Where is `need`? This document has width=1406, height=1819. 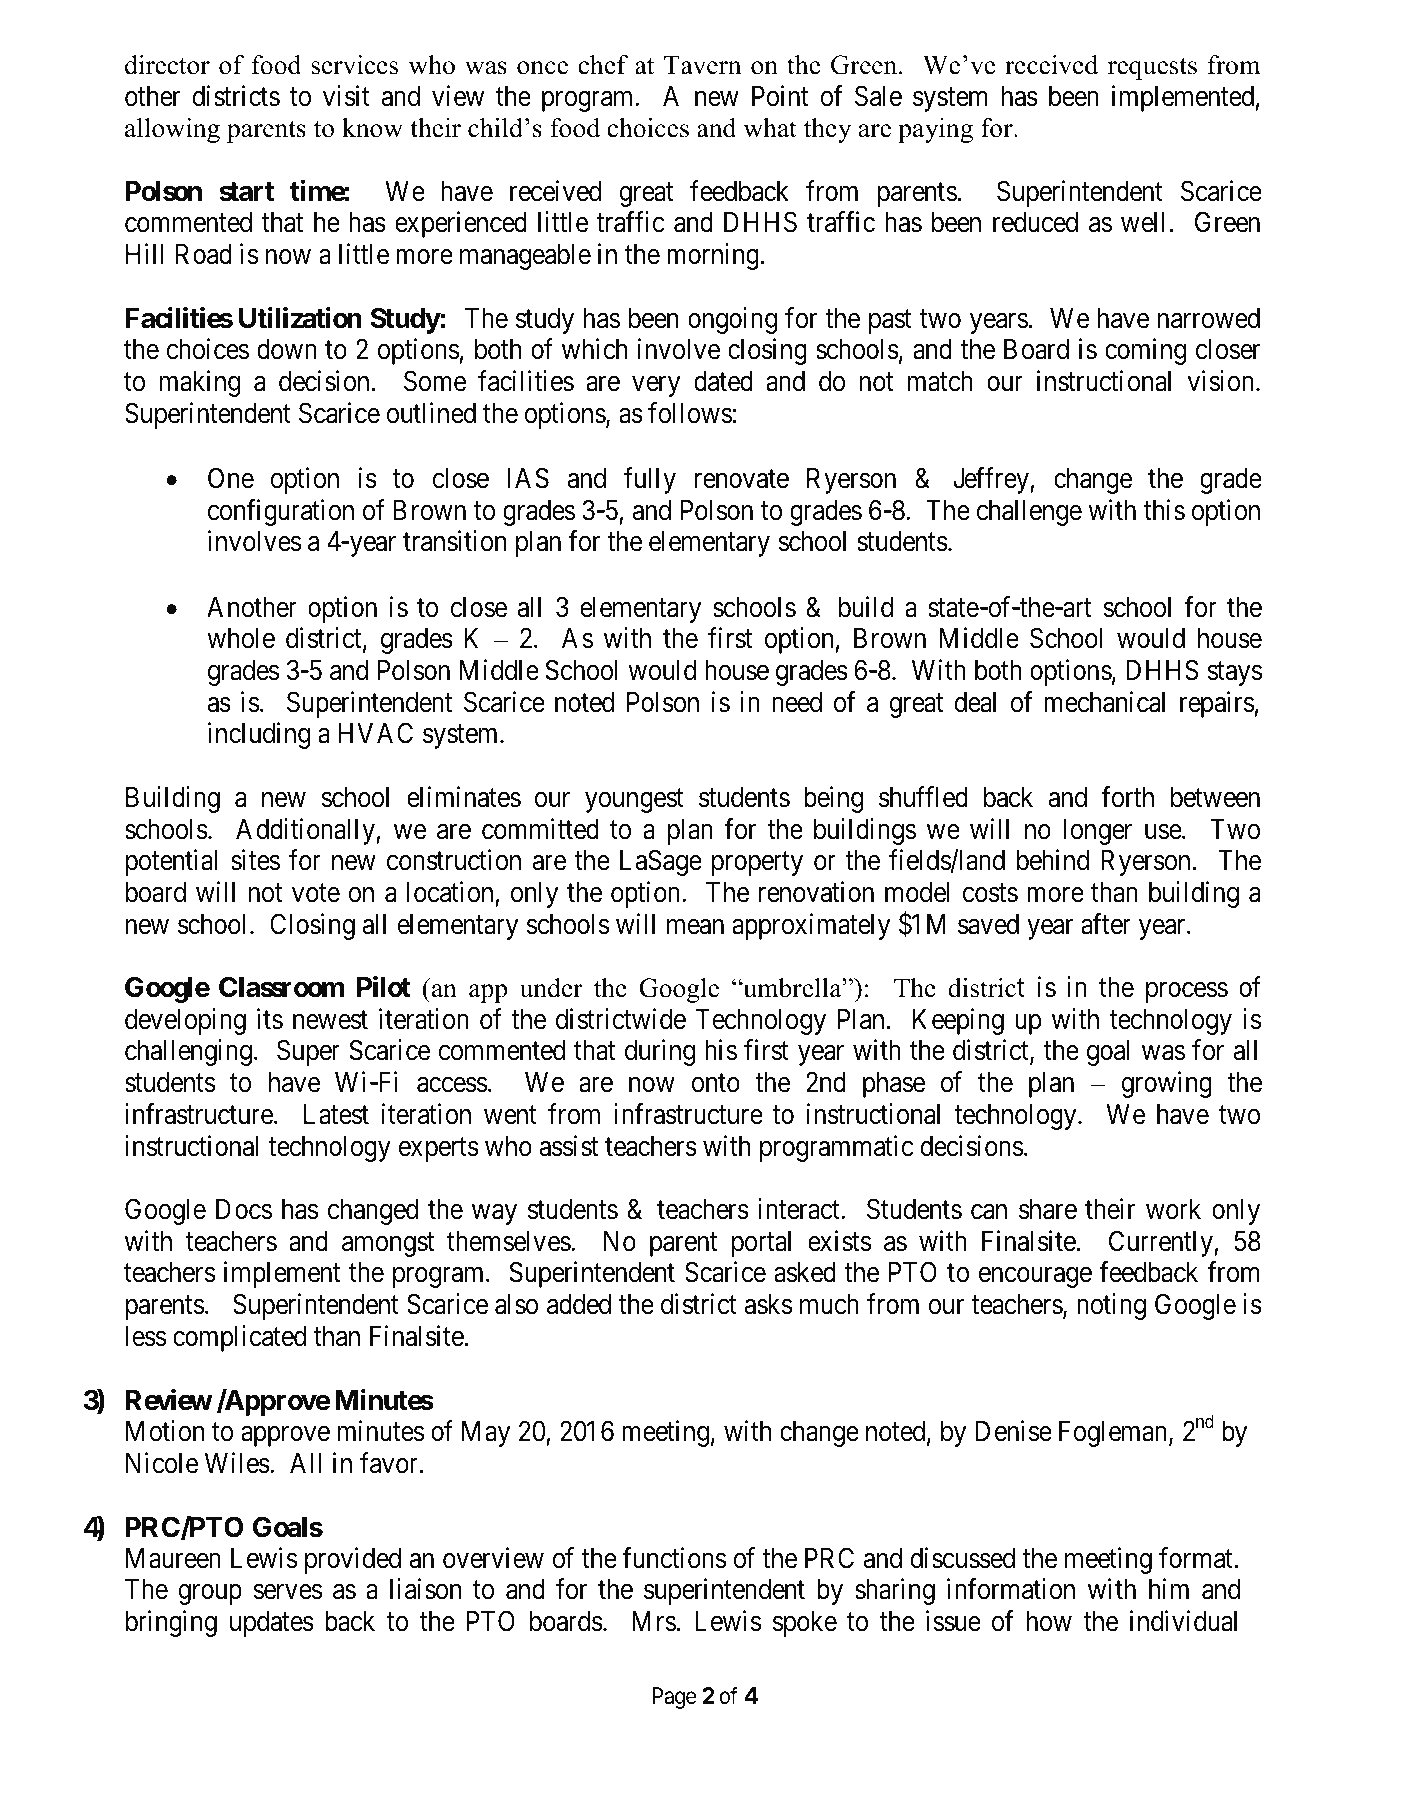 need is located at coordinates (797, 702).
